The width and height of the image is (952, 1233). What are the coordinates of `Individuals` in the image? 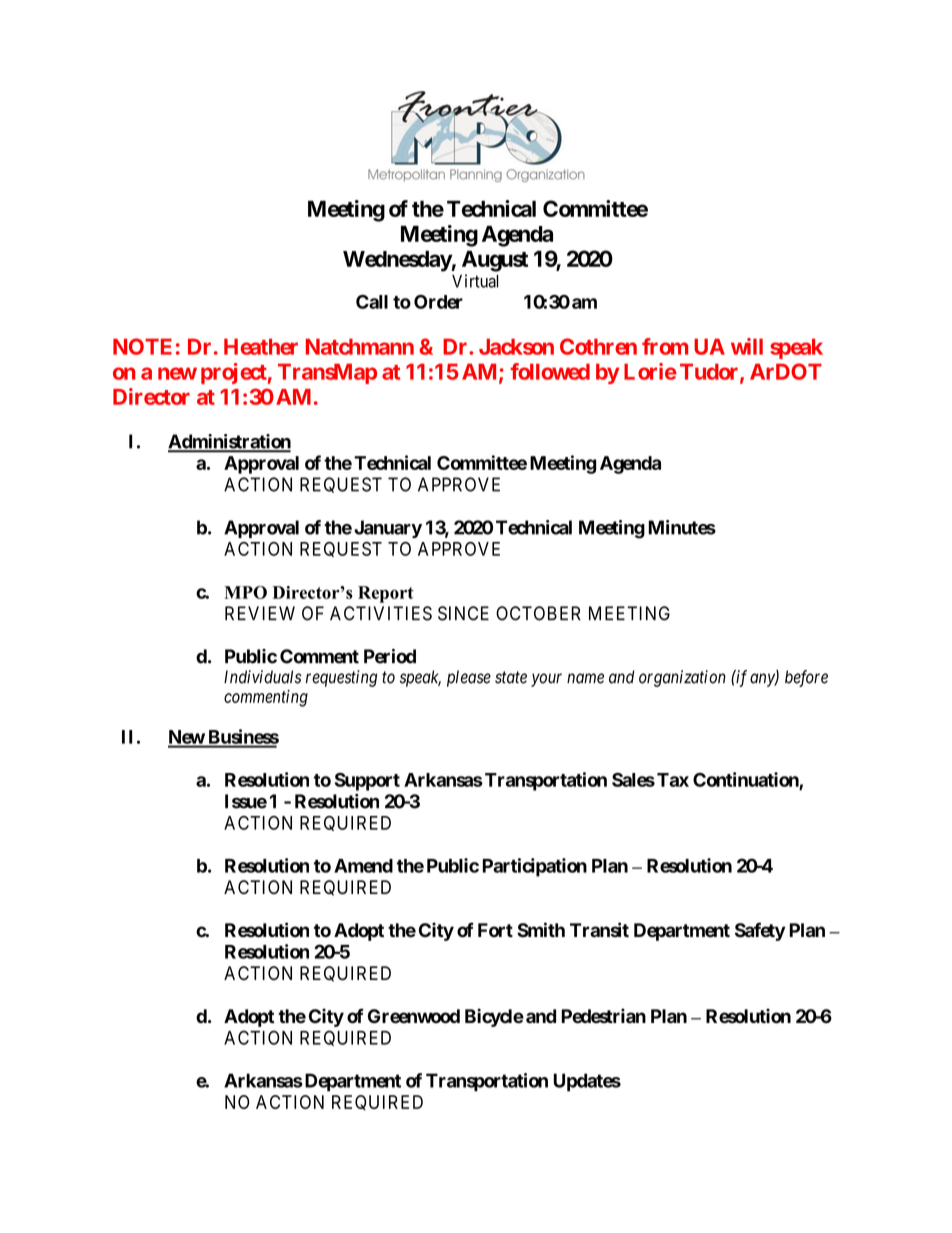 It's located at (263, 677).
